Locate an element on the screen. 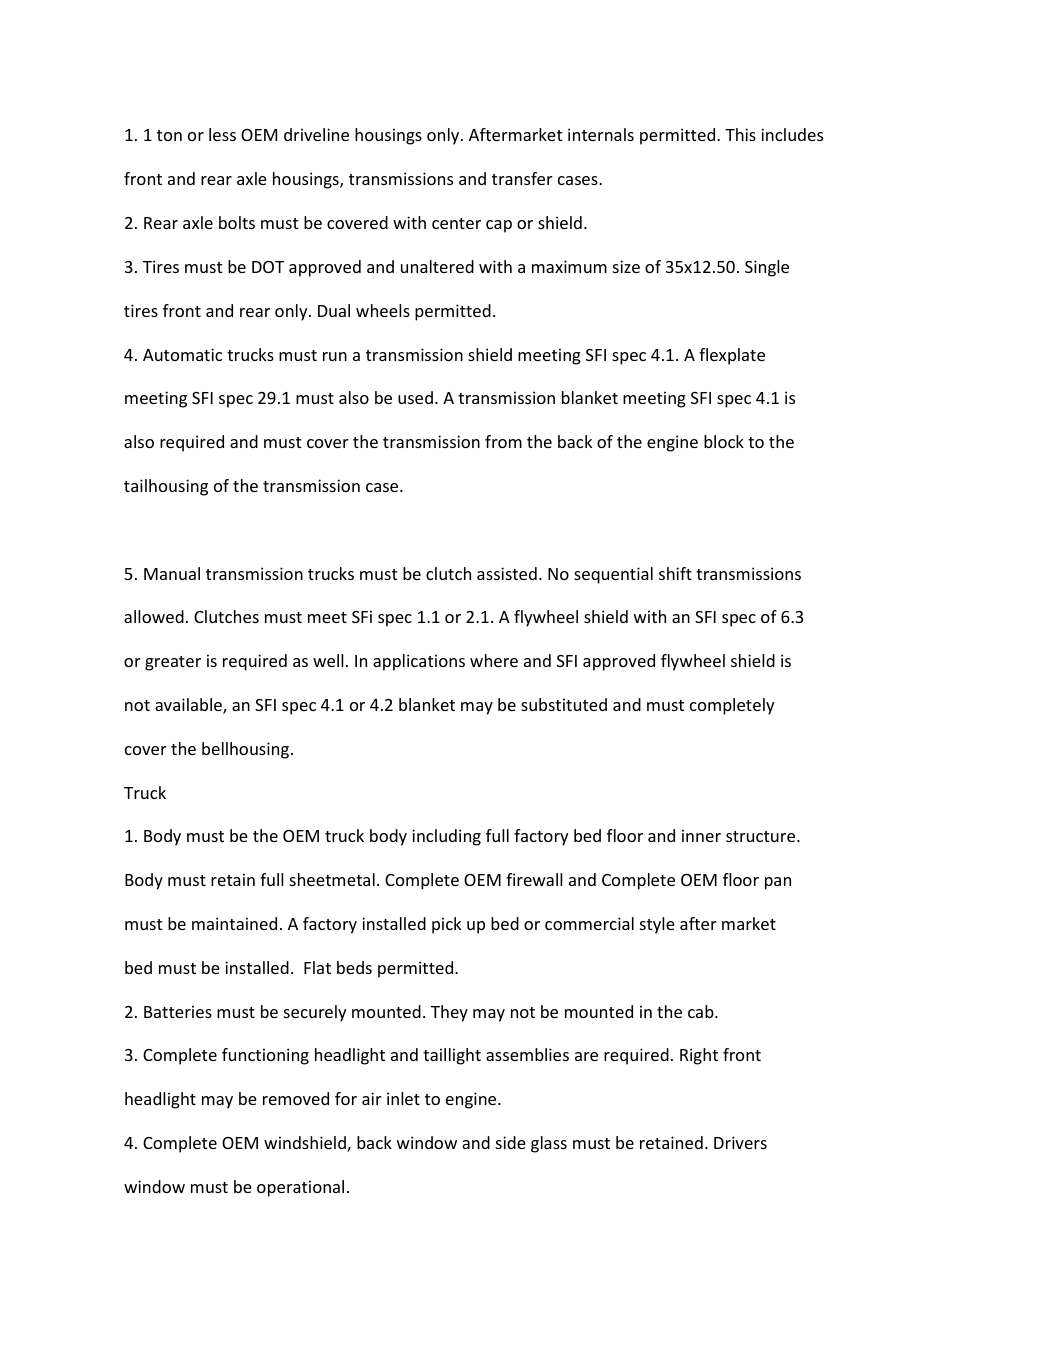  transfer is located at coordinates (522, 178).
